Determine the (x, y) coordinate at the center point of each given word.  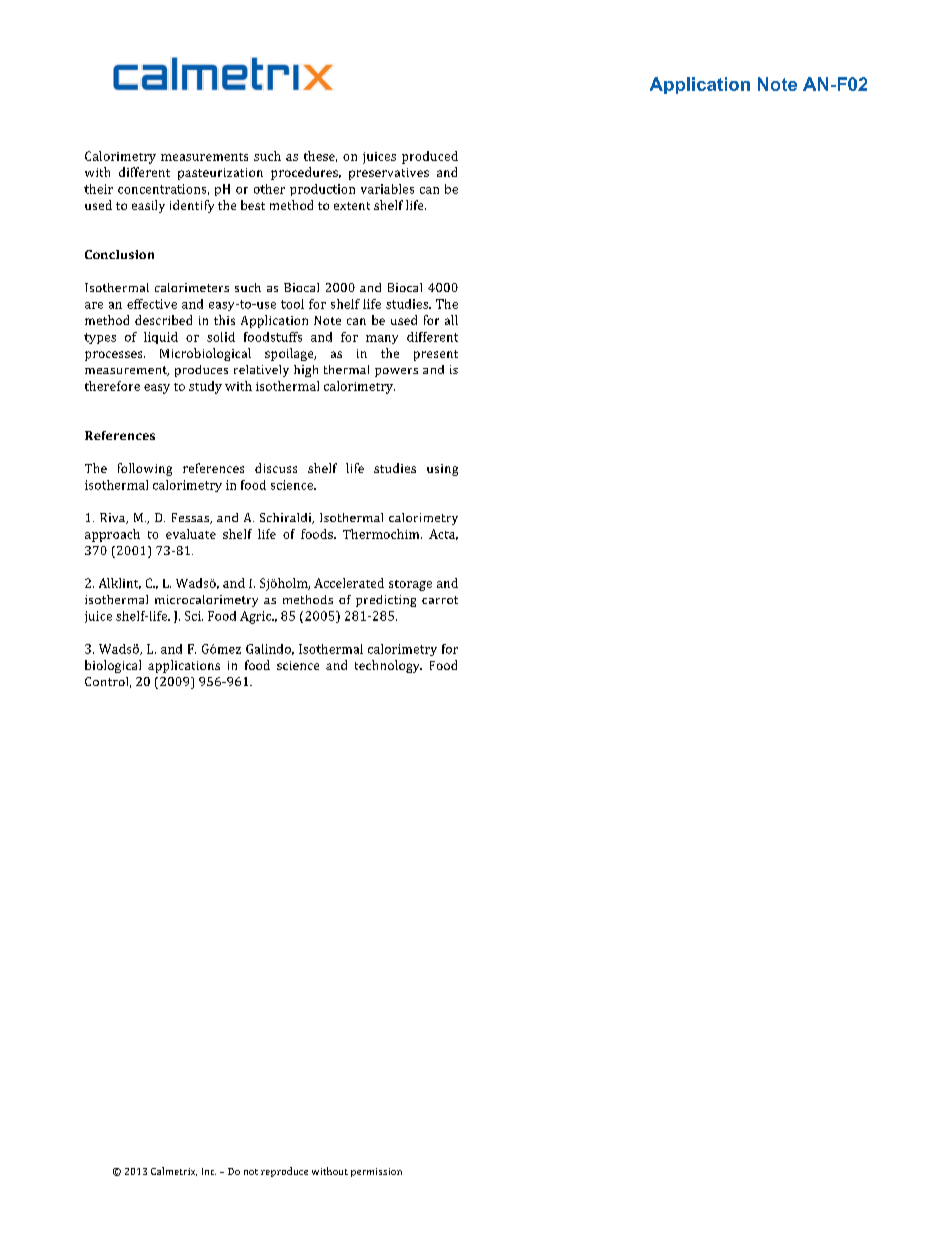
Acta (443, 534)
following (145, 469)
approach (112, 535)
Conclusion (119, 254)
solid (221, 337)
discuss (276, 468)
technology (388, 666)
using (442, 470)
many (382, 339)
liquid (161, 338)
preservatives (389, 174)
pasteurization (220, 174)
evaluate (191, 534)
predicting (386, 601)
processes (115, 356)
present (436, 355)
